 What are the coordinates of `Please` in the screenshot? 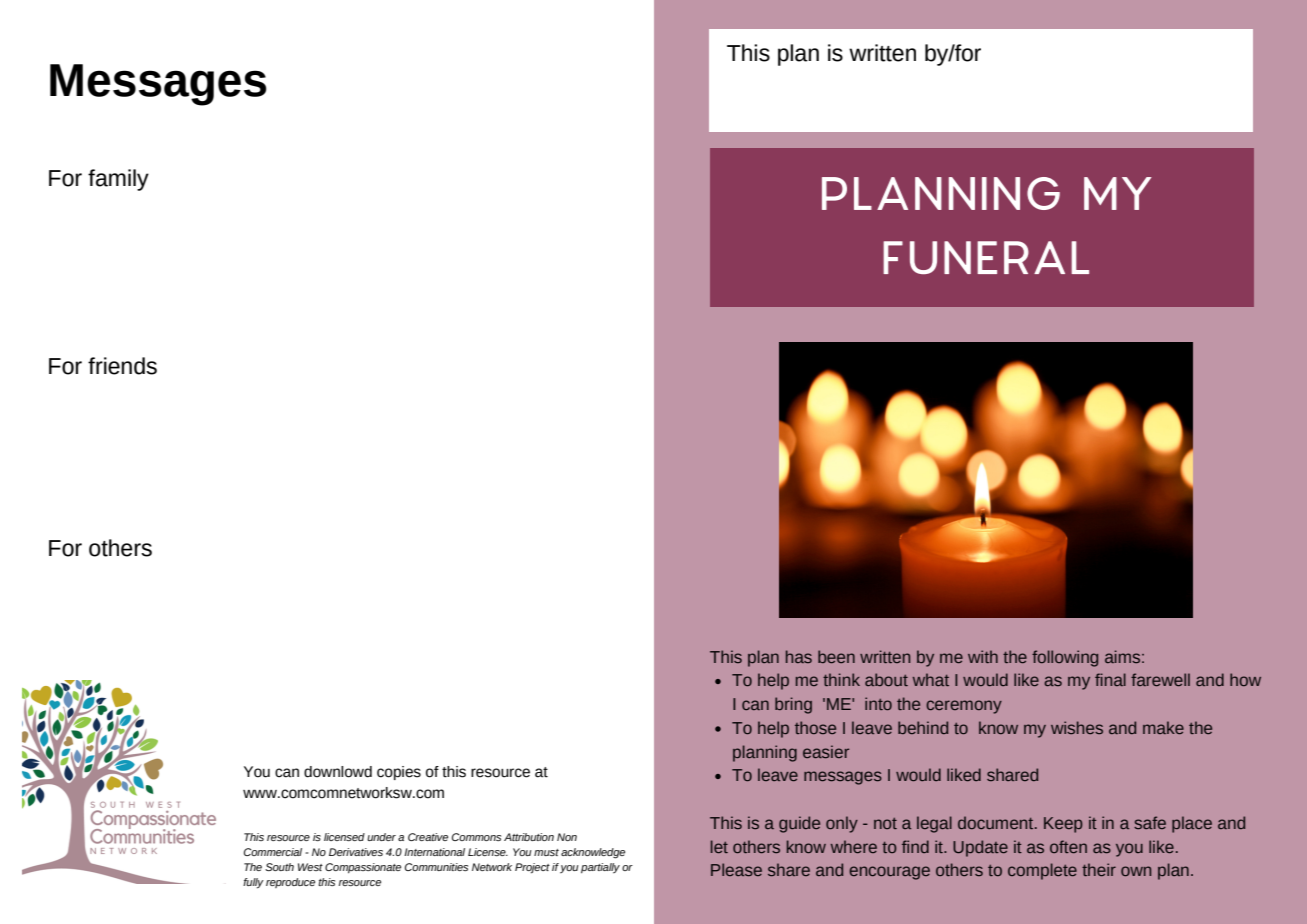 It's located at (736, 869).
